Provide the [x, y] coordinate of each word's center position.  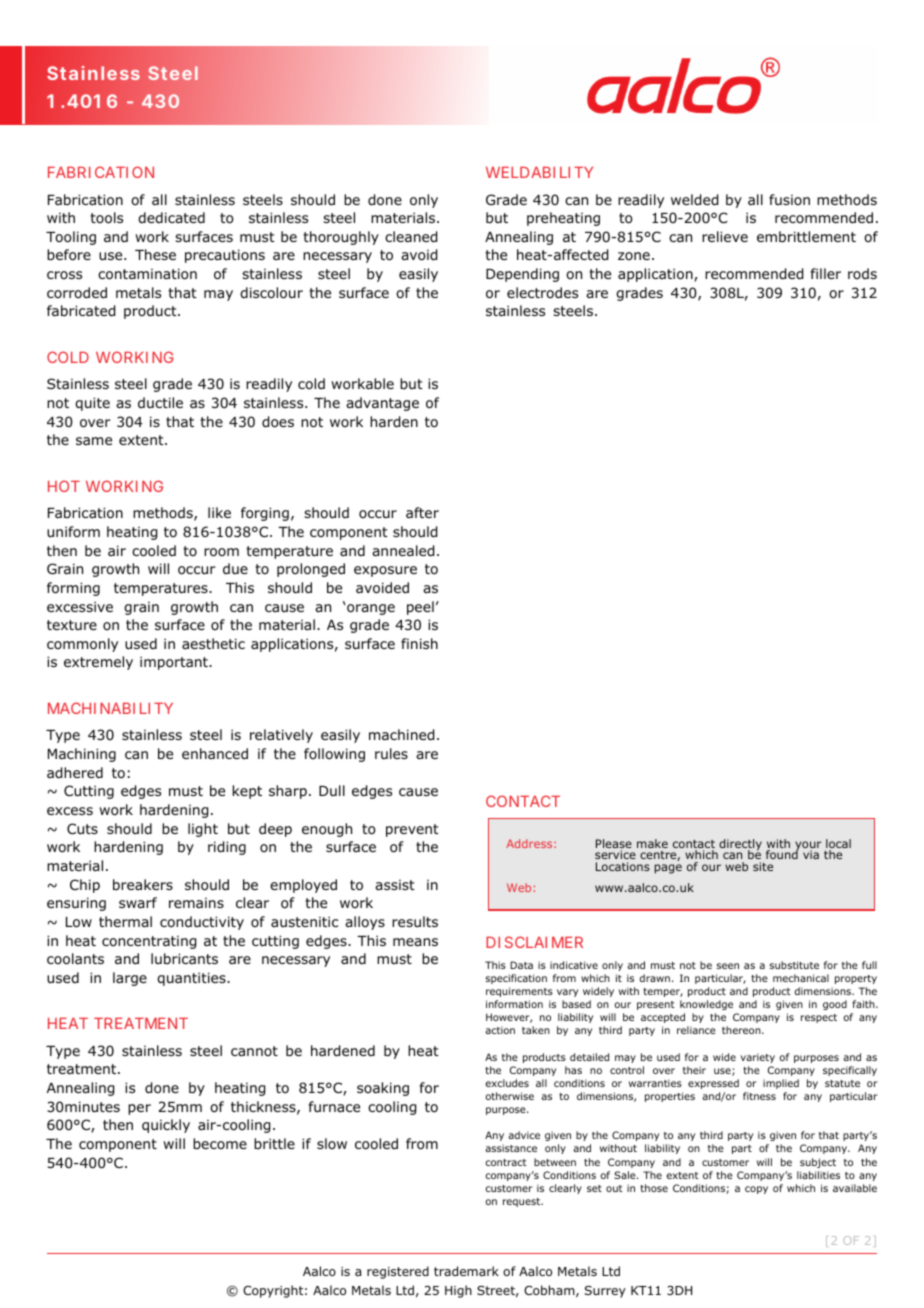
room [221, 552]
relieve [725, 236]
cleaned [411, 237]
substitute [794, 965]
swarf [138, 902]
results [415, 921]
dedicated [171, 217]
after [422, 512]
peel [420, 608]
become [220, 1143]
